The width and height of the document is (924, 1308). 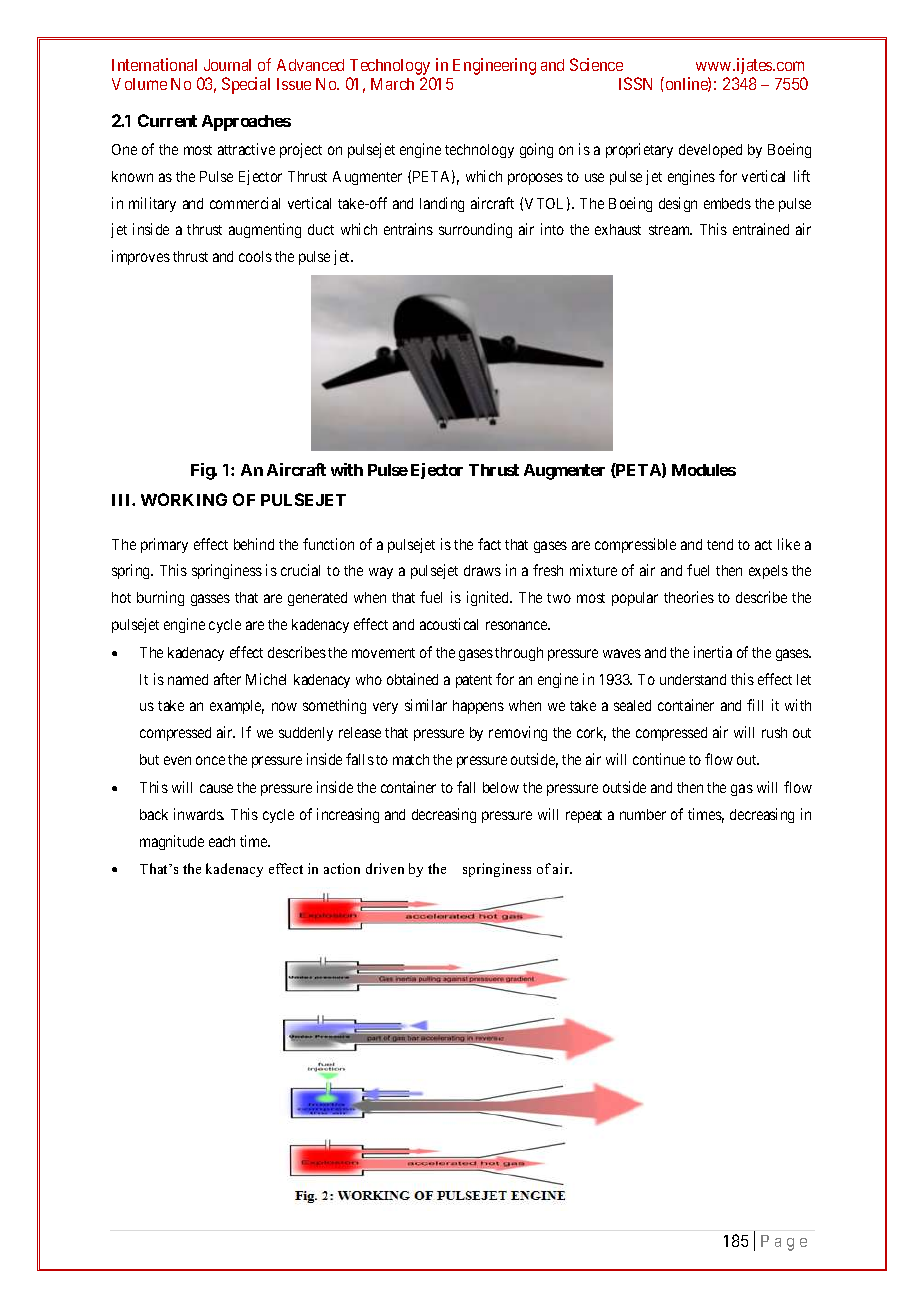 What do you see at coordinates (392, 84) in the document?
I see `March` at bounding box center [392, 84].
